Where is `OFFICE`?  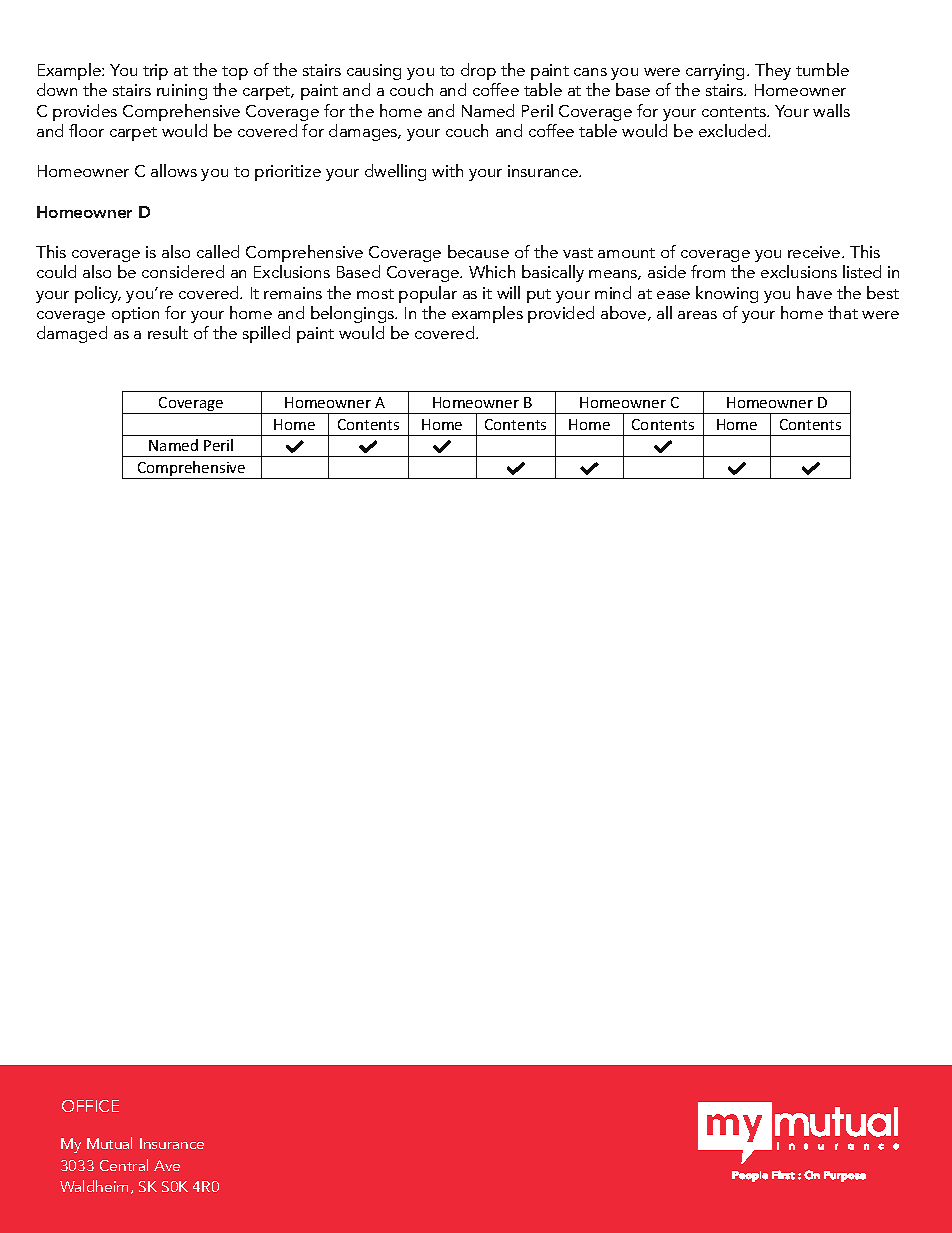 OFFICE is located at coordinates (90, 1106).
